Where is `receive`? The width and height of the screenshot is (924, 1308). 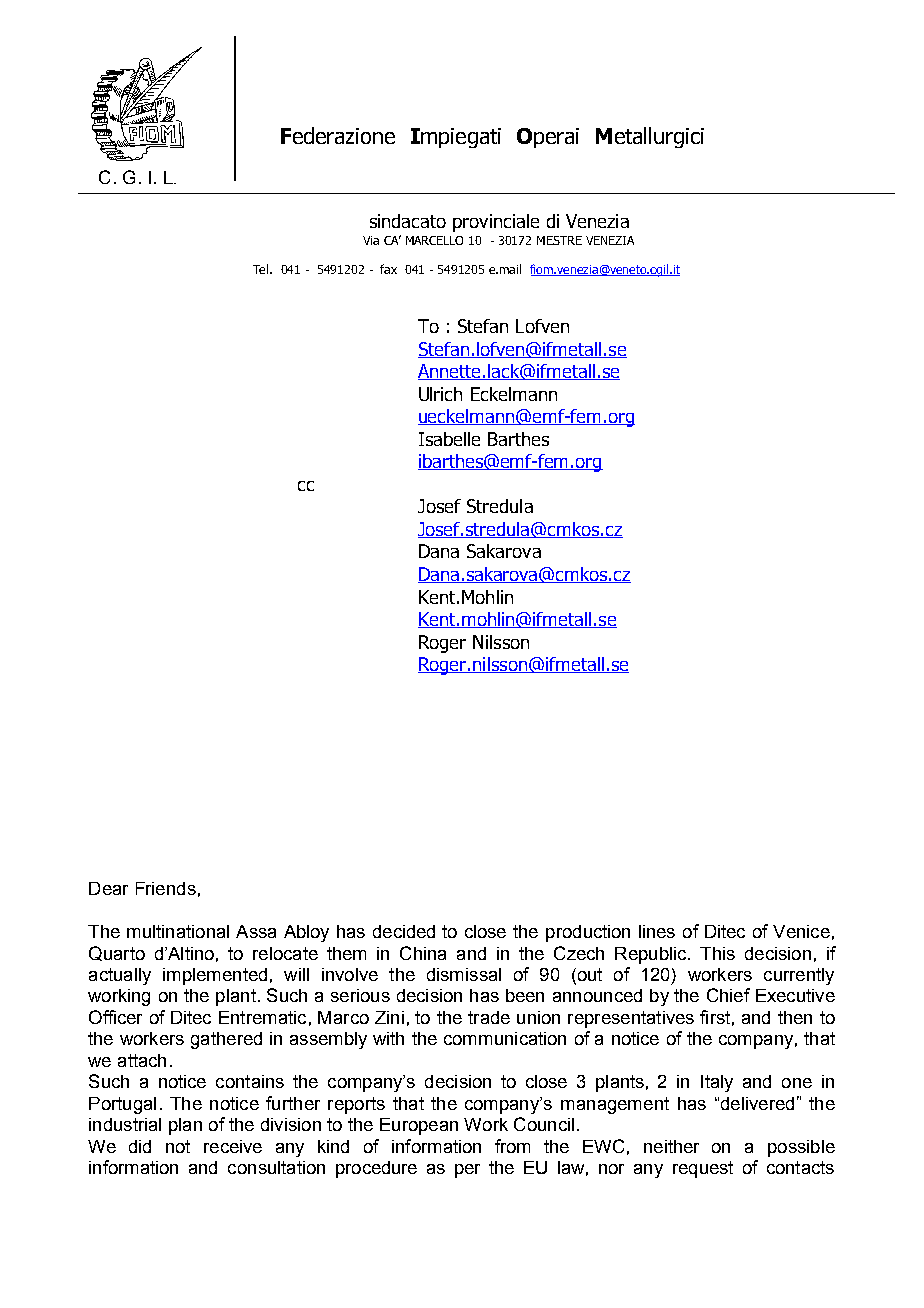
receive is located at coordinates (233, 1146).
